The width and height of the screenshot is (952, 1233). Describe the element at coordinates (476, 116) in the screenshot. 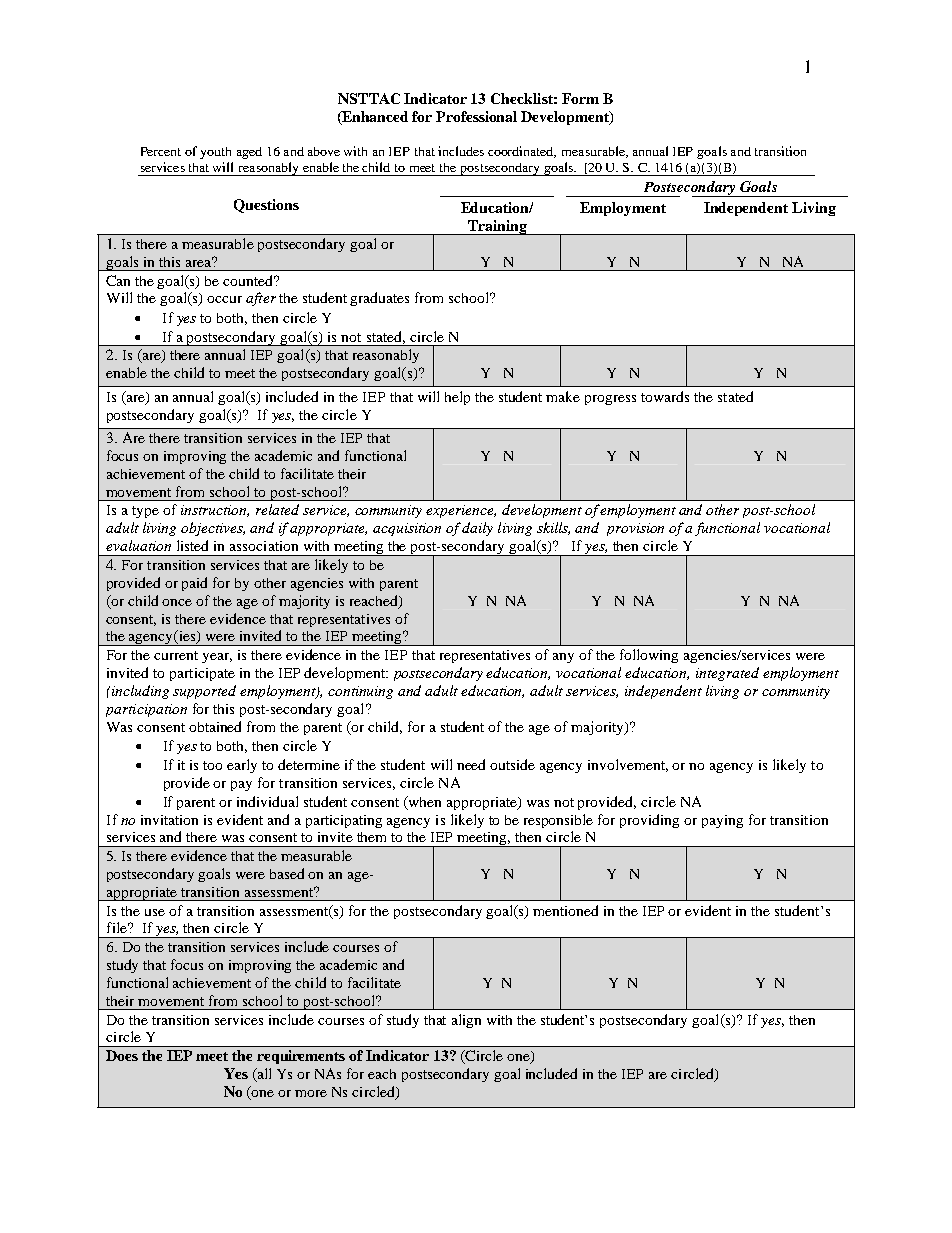

I see `Professional` at that location.
